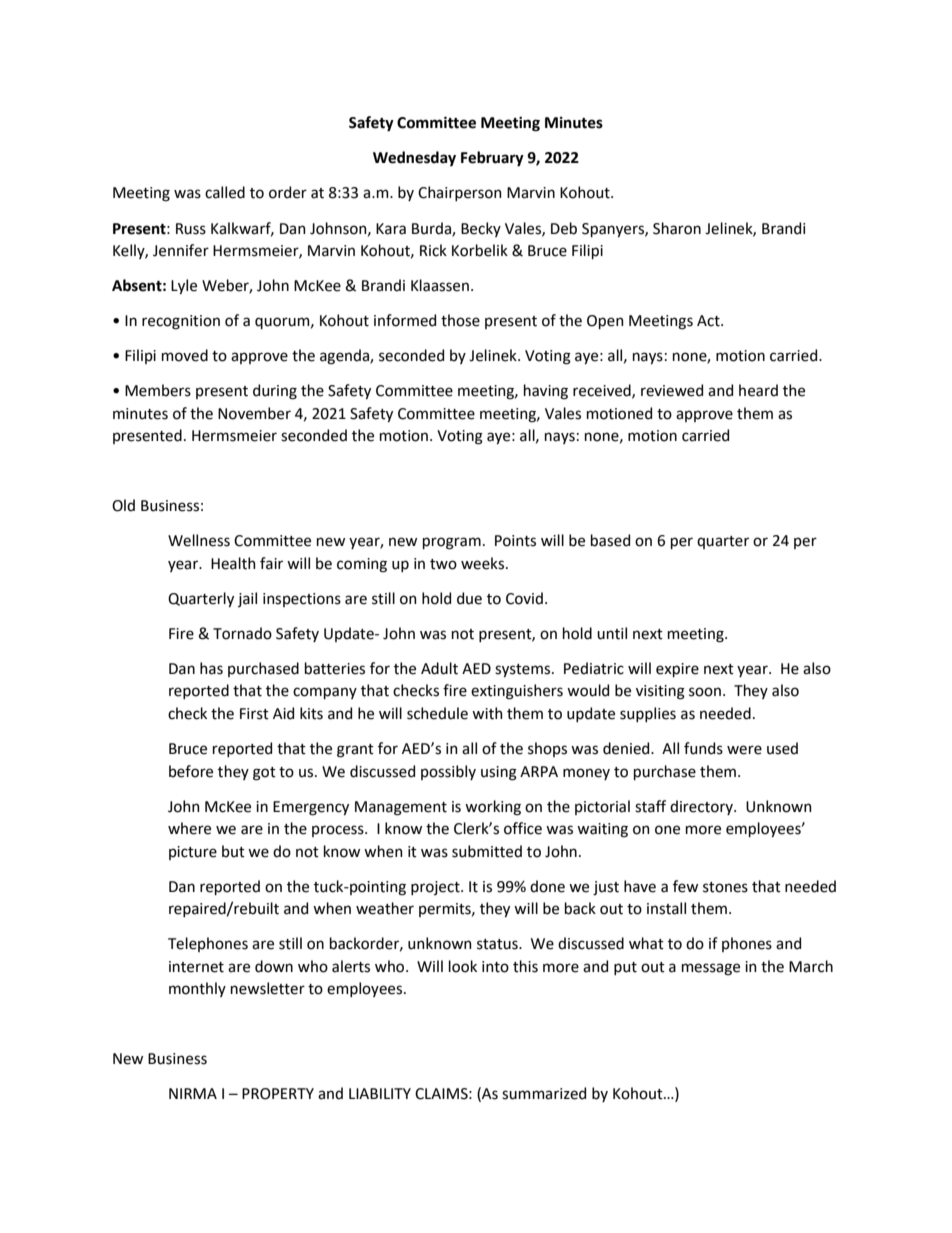 Image resolution: width=952 pixels, height=1233 pixels. I want to click on expire, so click(677, 670).
